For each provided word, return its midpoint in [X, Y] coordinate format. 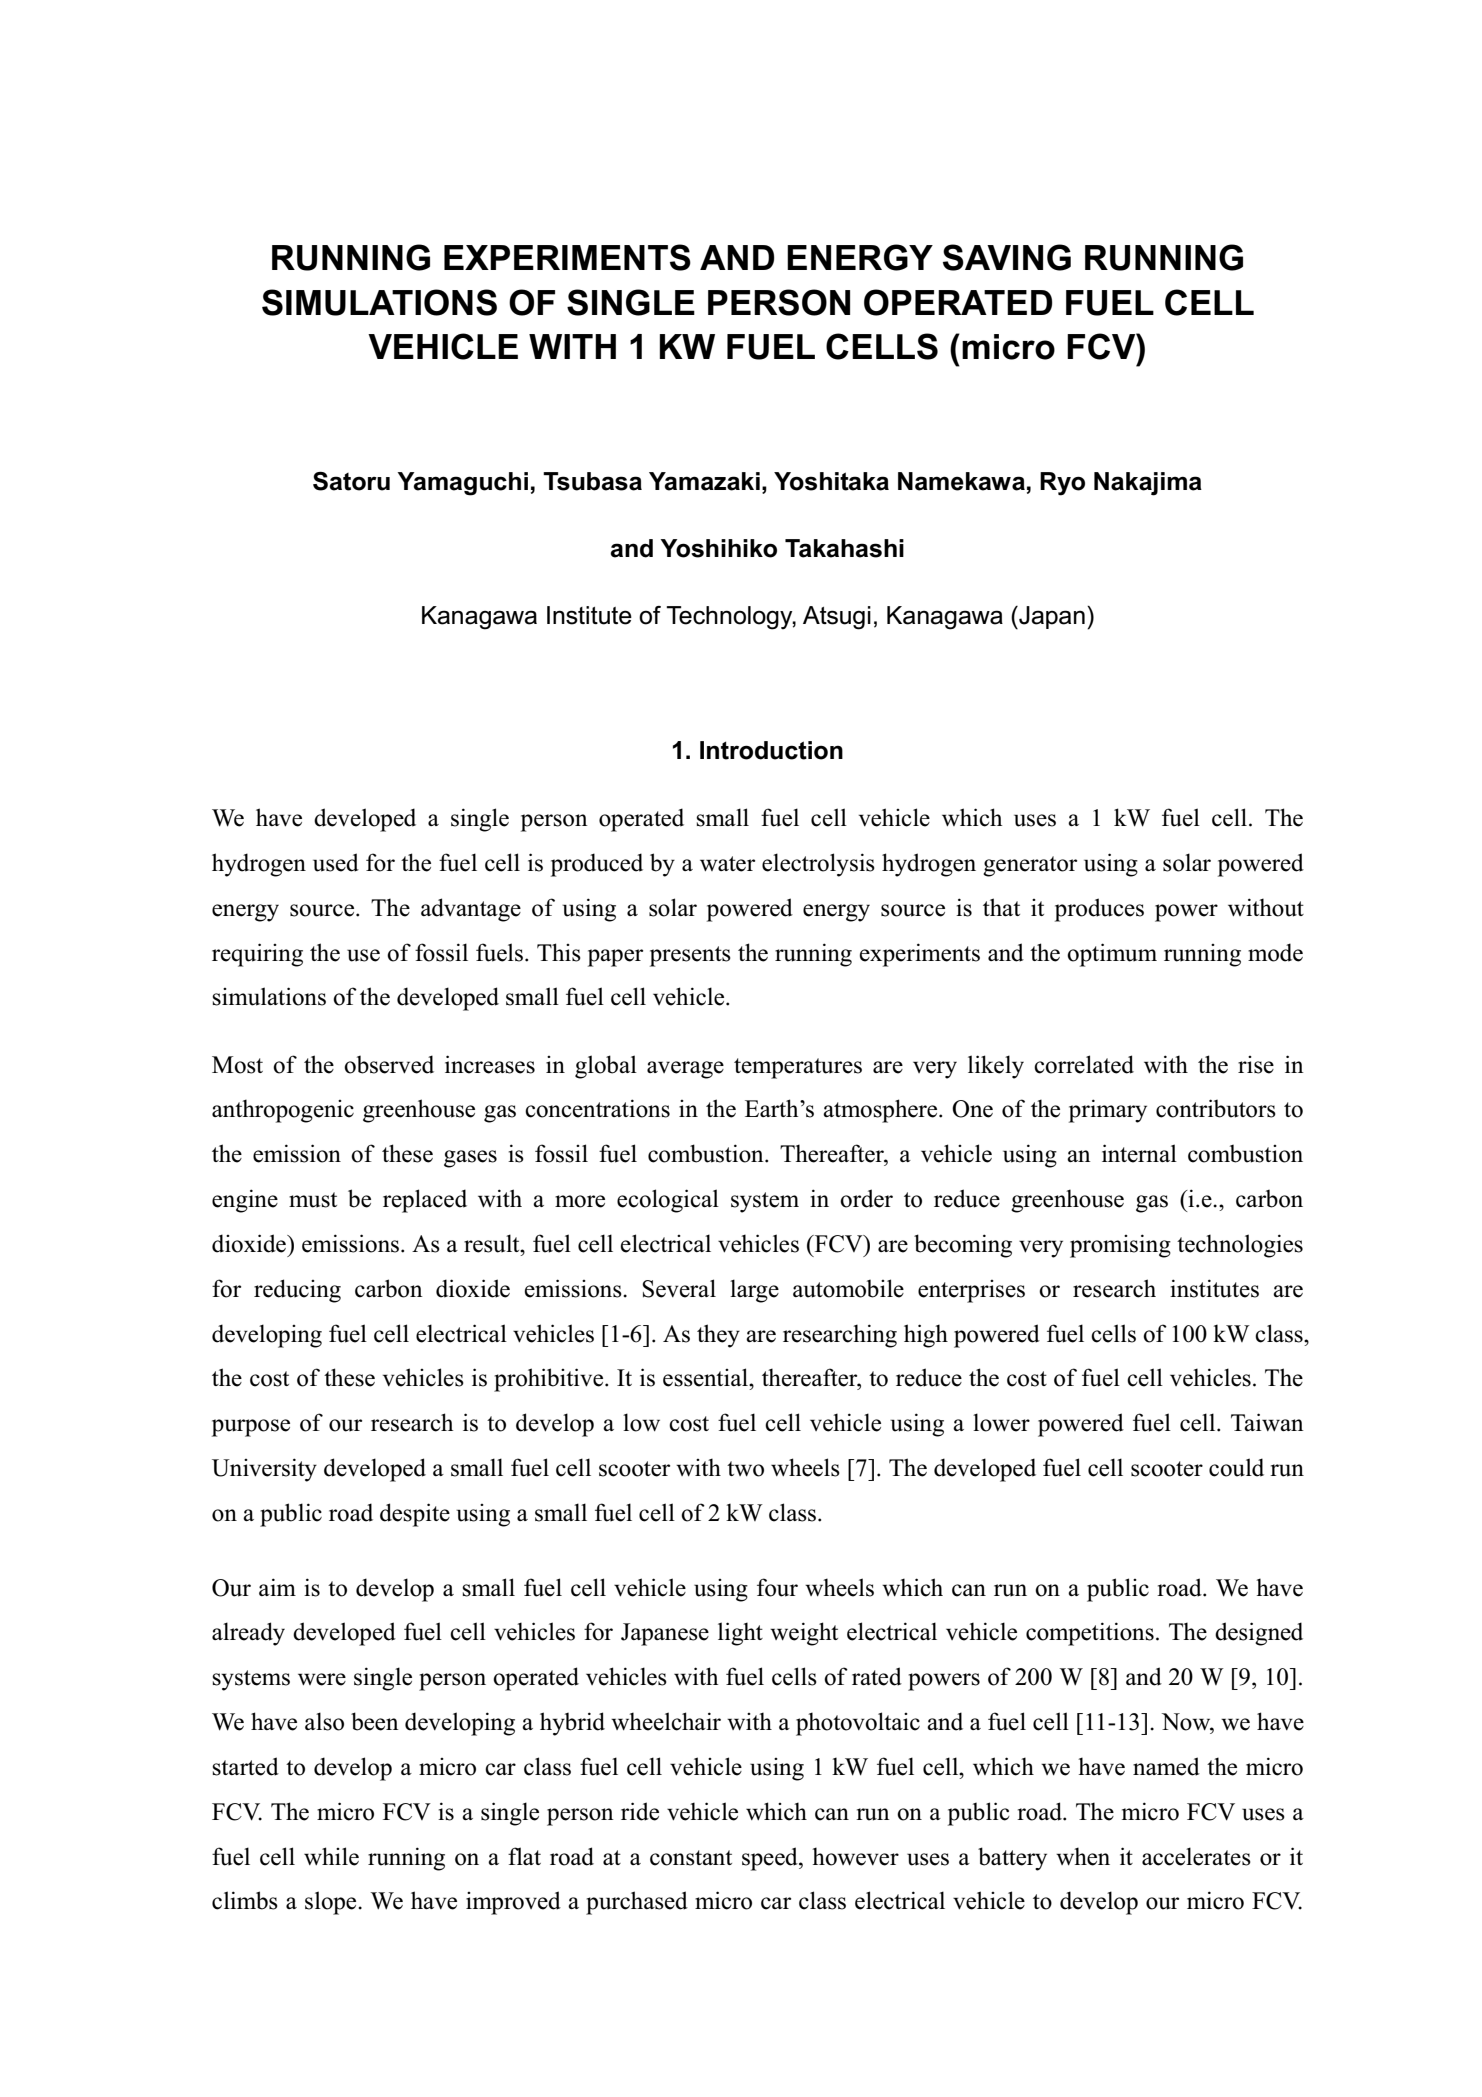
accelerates [1196, 1856]
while [331, 1856]
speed [771, 1859]
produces [1099, 910]
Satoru [351, 481]
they [718, 1336]
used [336, 862]
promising [1120, 1246]
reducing [297, 1291]
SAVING [1007, 257]
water [727, 864]
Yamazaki [704, 481]
